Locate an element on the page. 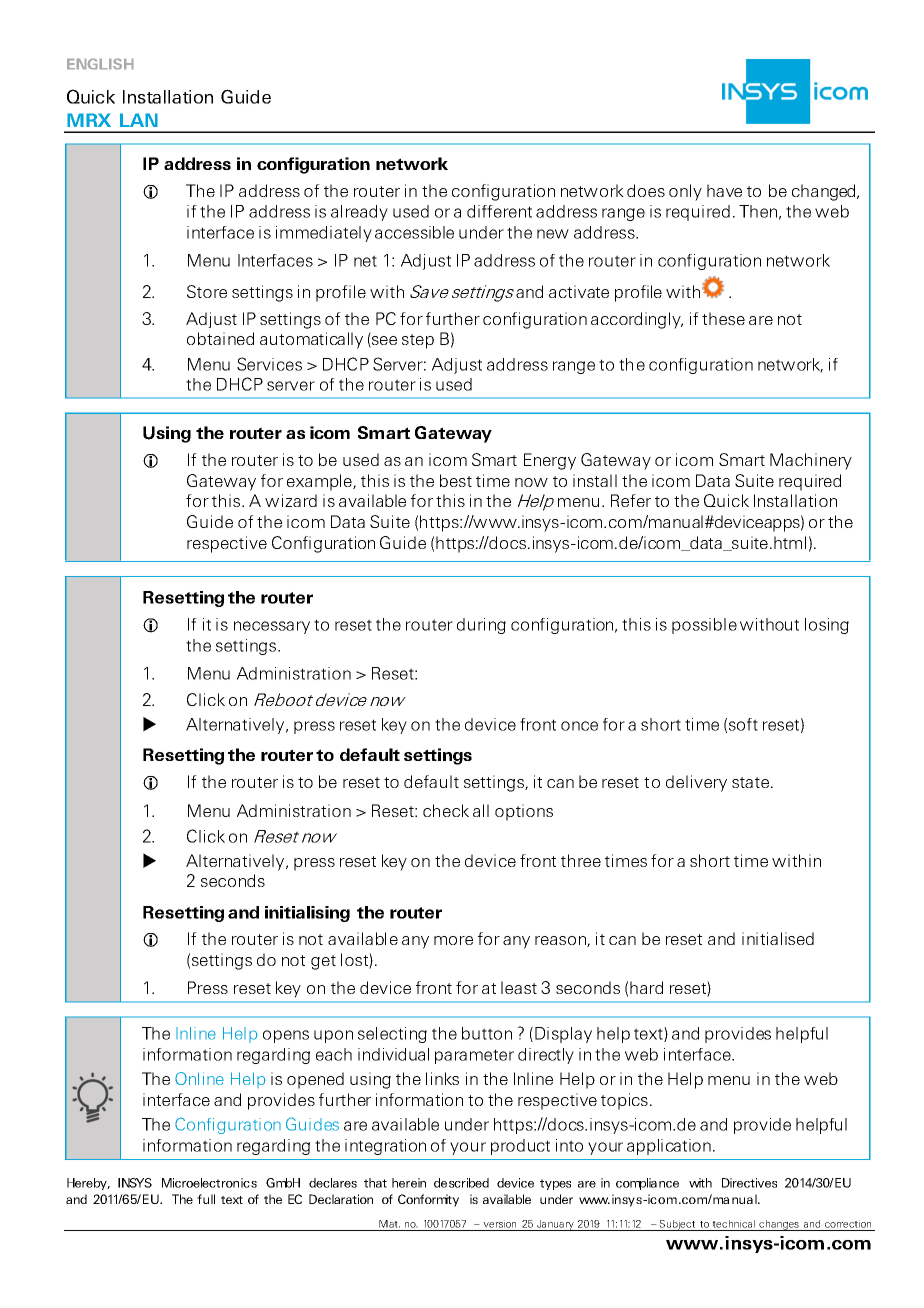 The width and height of the document is (924, 1308). different is located at coordinates (499, 211).
